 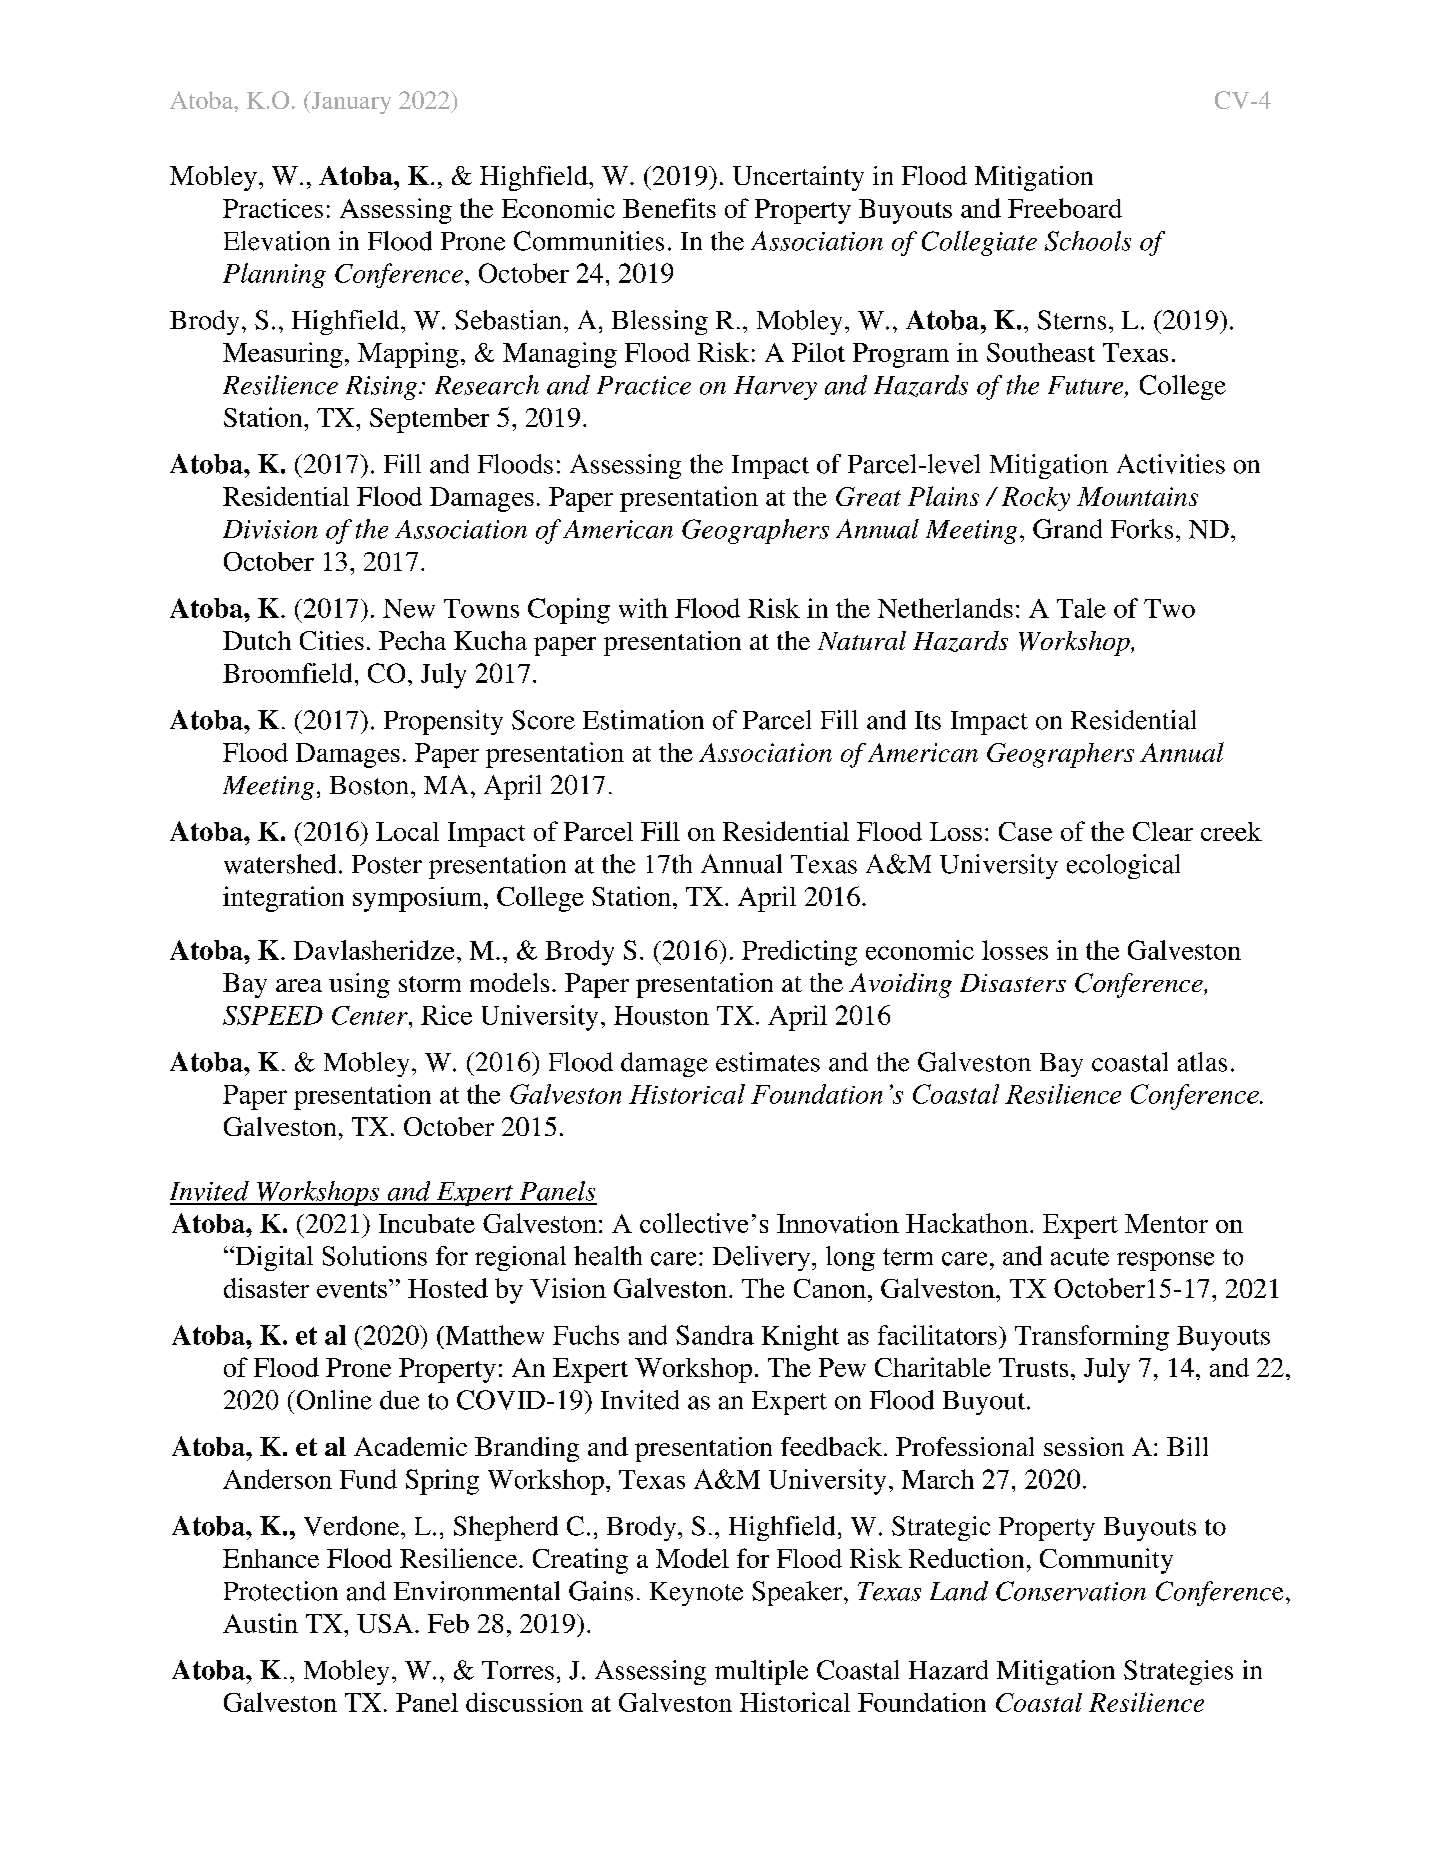 What do you see at coordinates (1166, 1223) in the screenshot?
I see `Mentor` at bounding box center [1166, 1223].
